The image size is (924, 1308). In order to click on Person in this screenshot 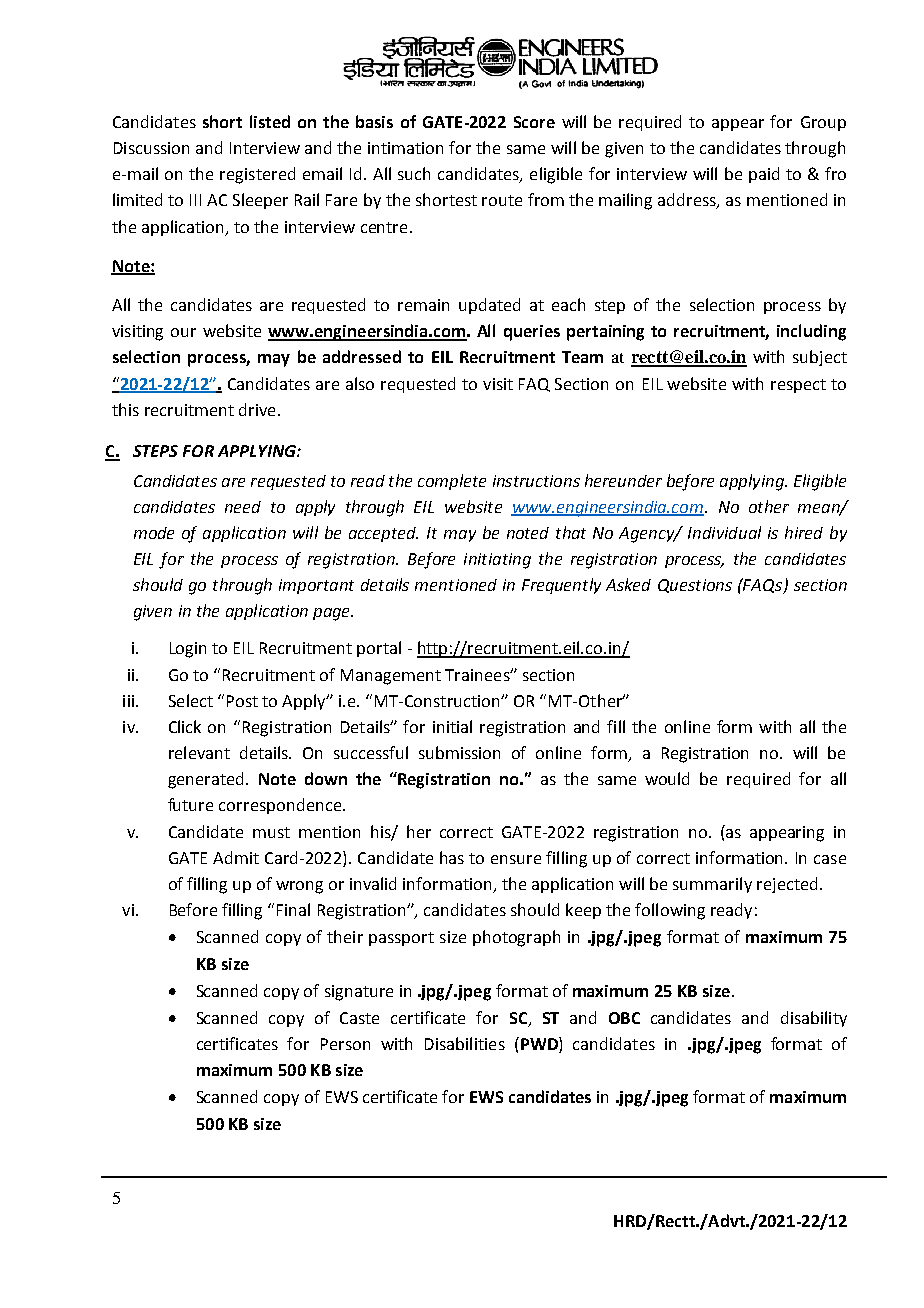, I will do `click(345, 1044)`.
